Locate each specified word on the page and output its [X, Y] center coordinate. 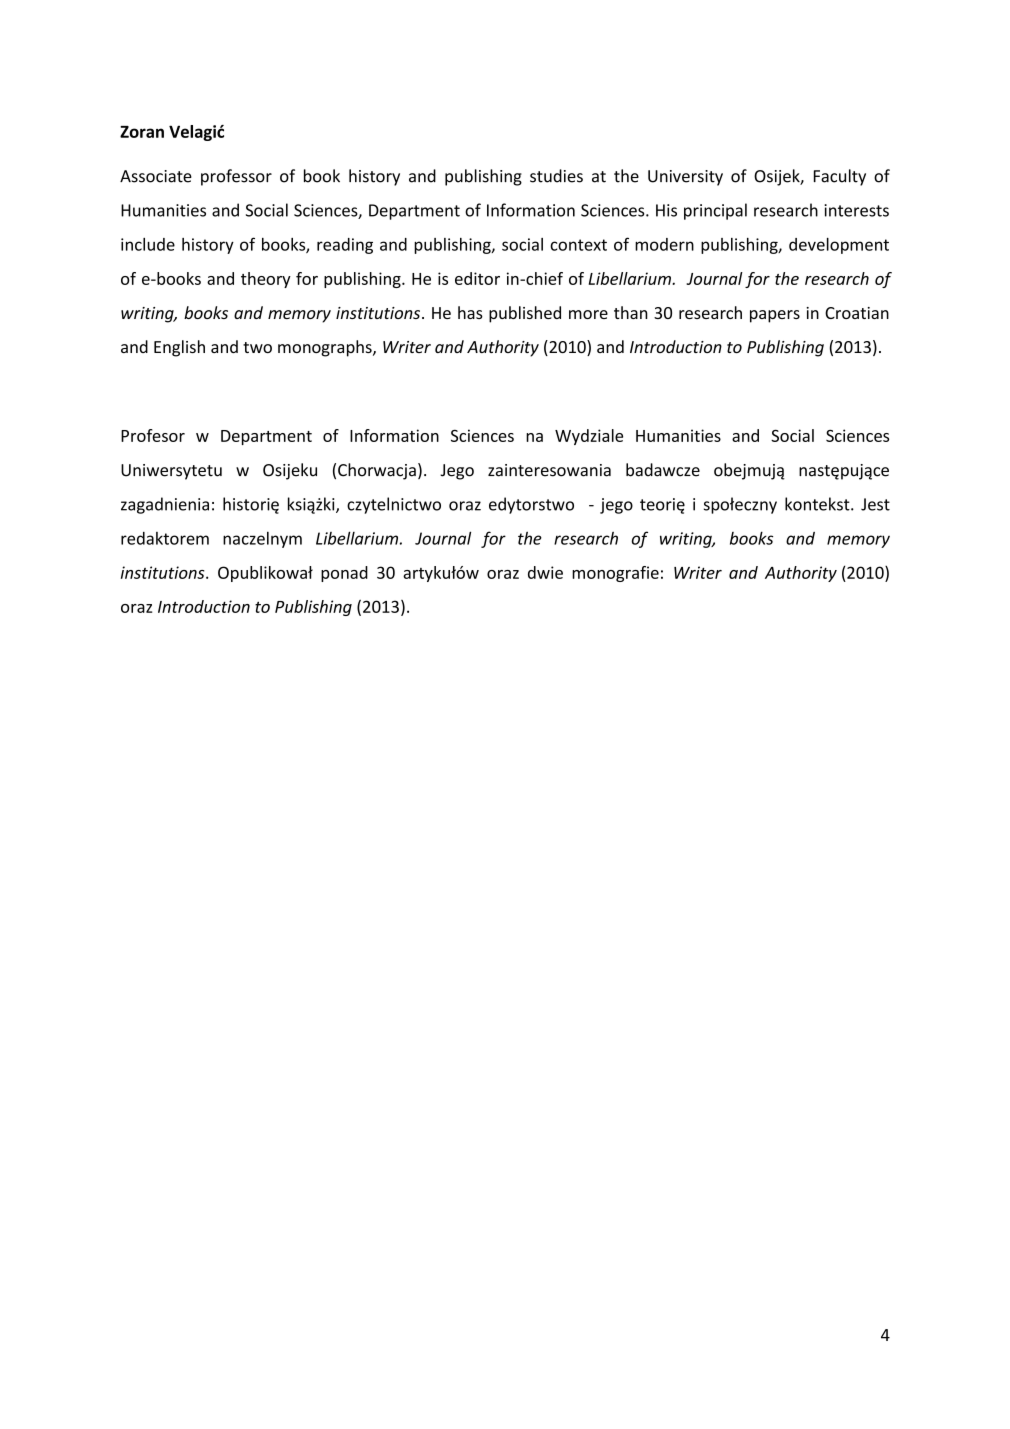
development [839, 246]
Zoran [142, 132]
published [525, 314]
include [148, 244]
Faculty [840, 177]
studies [556, 176]
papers [775, 316]
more [588, 314]
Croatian [857, 313]
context [578, 245]
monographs [326, 348]
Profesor [153, 435]
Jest [875, 504]
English [179, 348]
